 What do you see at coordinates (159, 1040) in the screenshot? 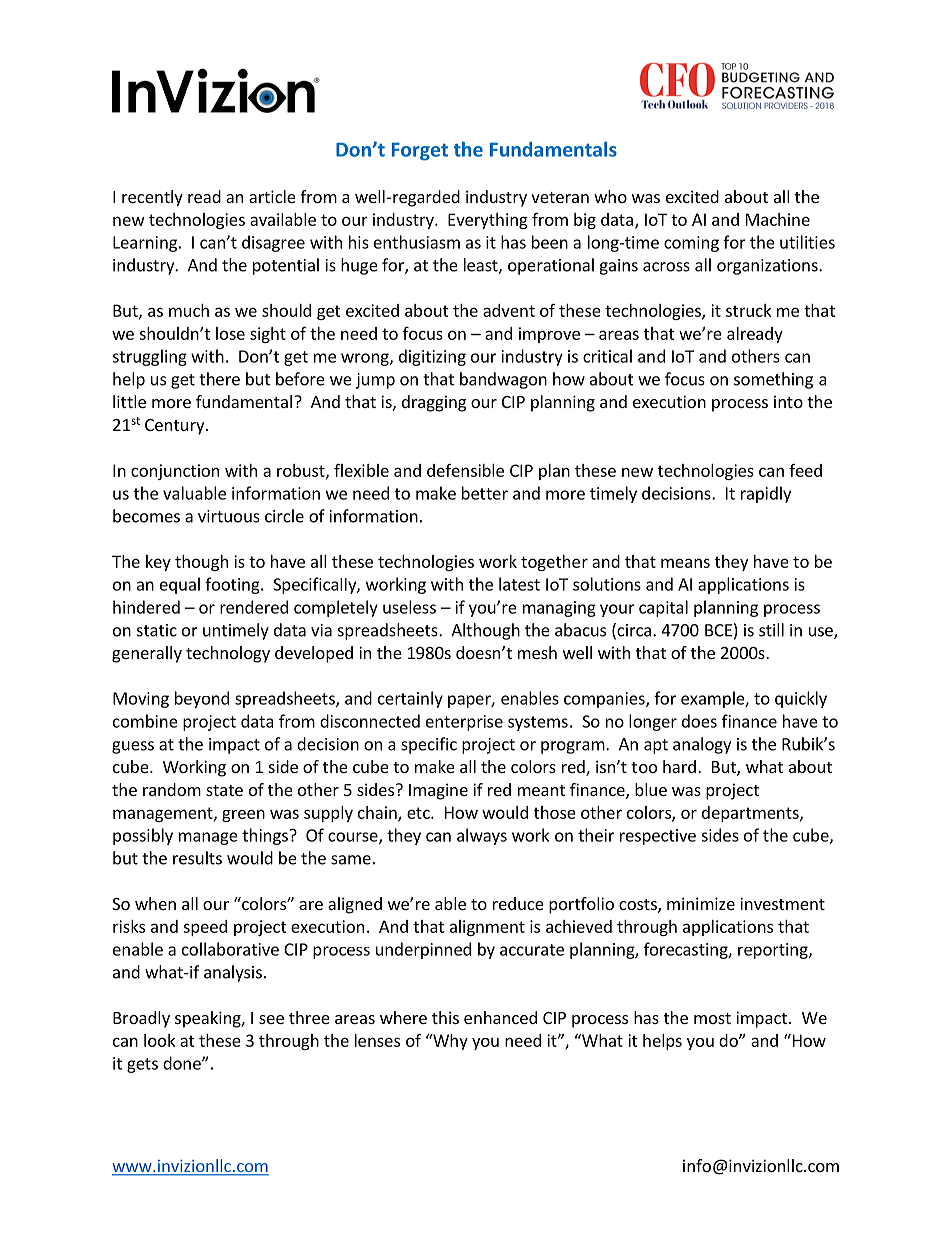
I see `look` at bounding box center [159, 1040].
